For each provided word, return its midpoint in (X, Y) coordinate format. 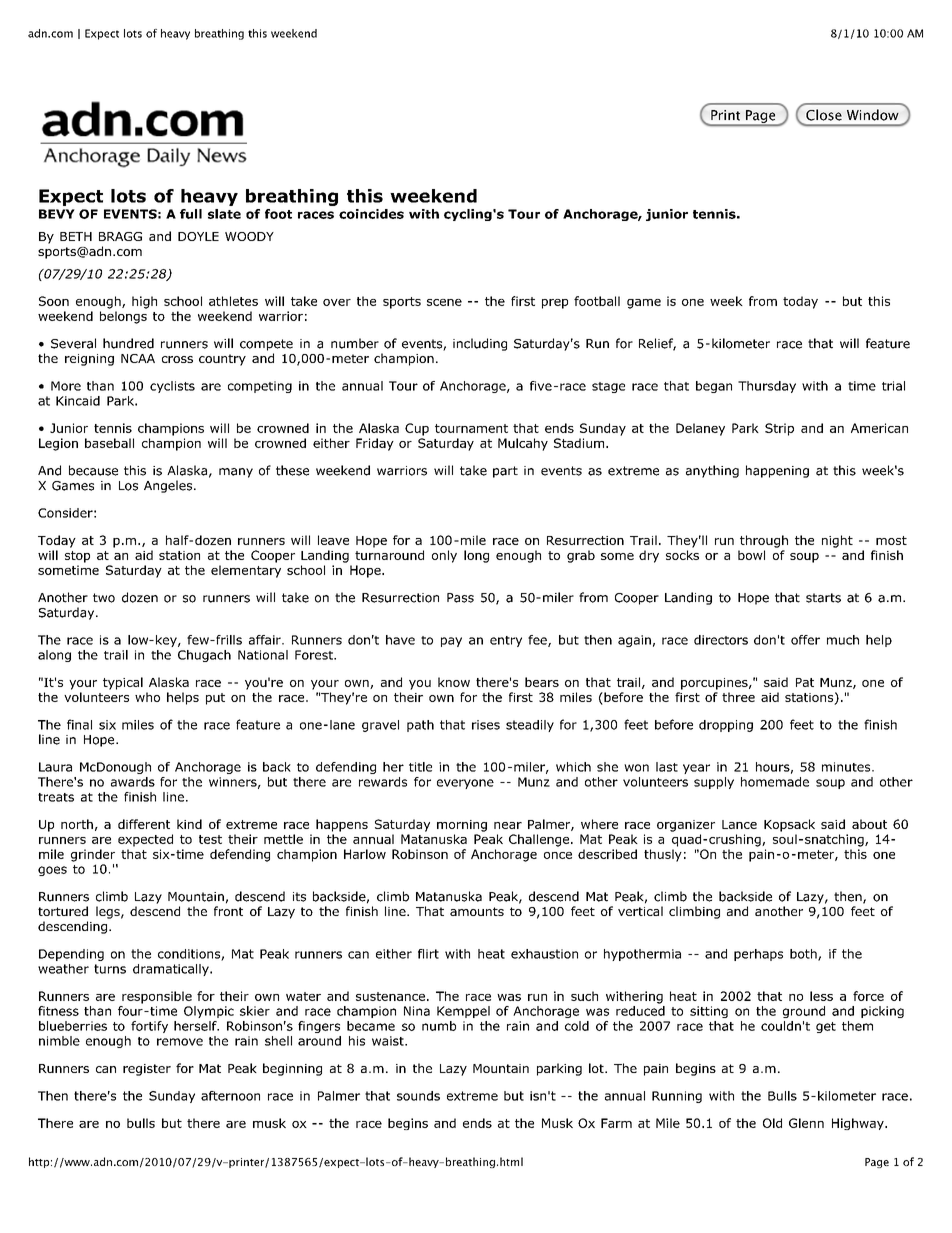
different (144, 824)
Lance (739, 824)
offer (805, 640)
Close (824, 115)
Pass (460, 598)
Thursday (767, 387)
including (480, 344)
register (147, 1070)
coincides (371, 214)
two (104, 598)
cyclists (172, 387)
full (191, 214)
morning (462, 826)
